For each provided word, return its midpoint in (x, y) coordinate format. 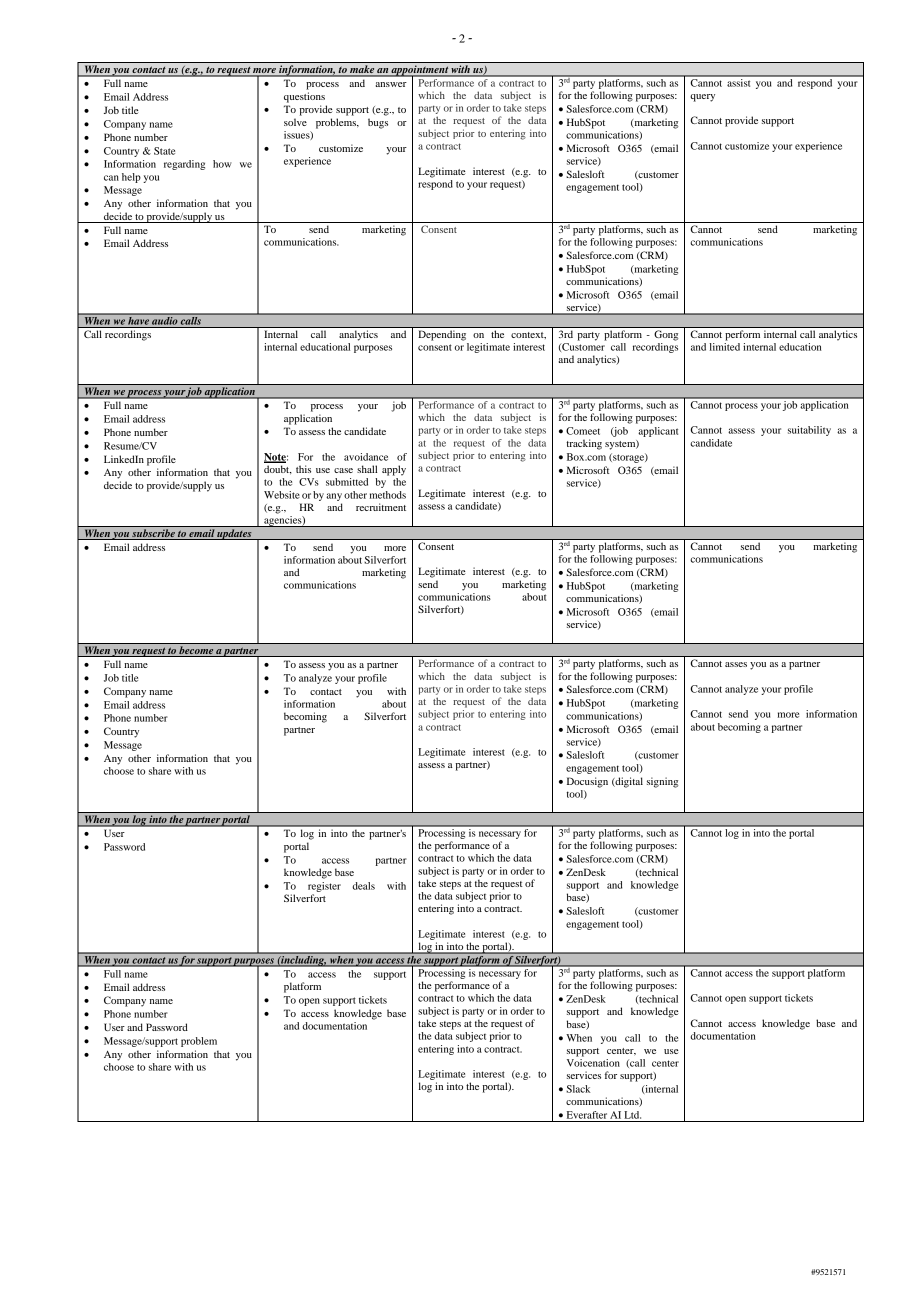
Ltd (632, 1115)
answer (391, 84)
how (222, 164)
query (702, 98)
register (324, 887)
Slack (578, 1089)
